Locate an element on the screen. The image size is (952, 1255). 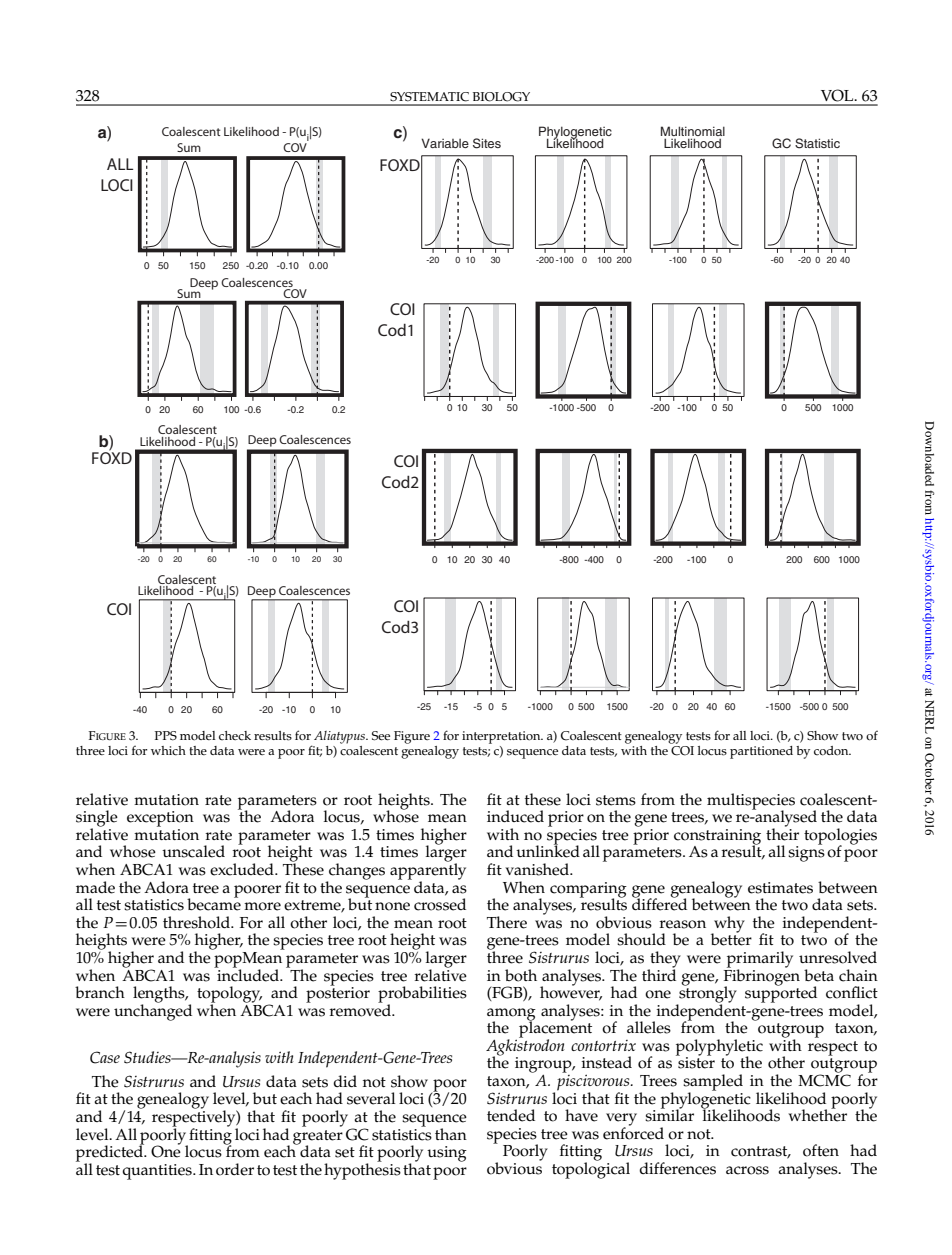
Sites is located at coordinates (487, 143).
